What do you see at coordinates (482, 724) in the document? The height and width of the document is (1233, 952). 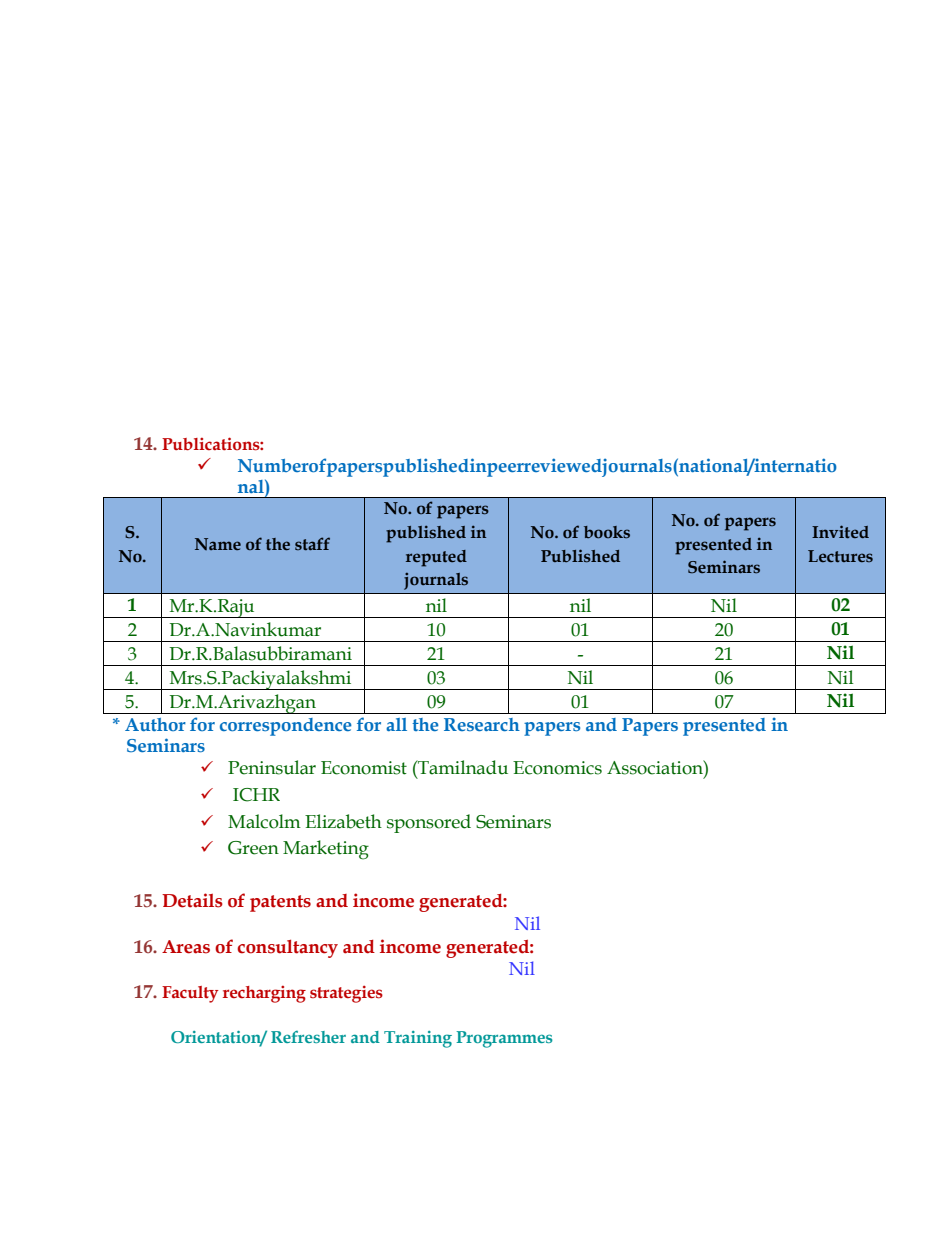 I see `Research` at bounding box center [482, 724].
